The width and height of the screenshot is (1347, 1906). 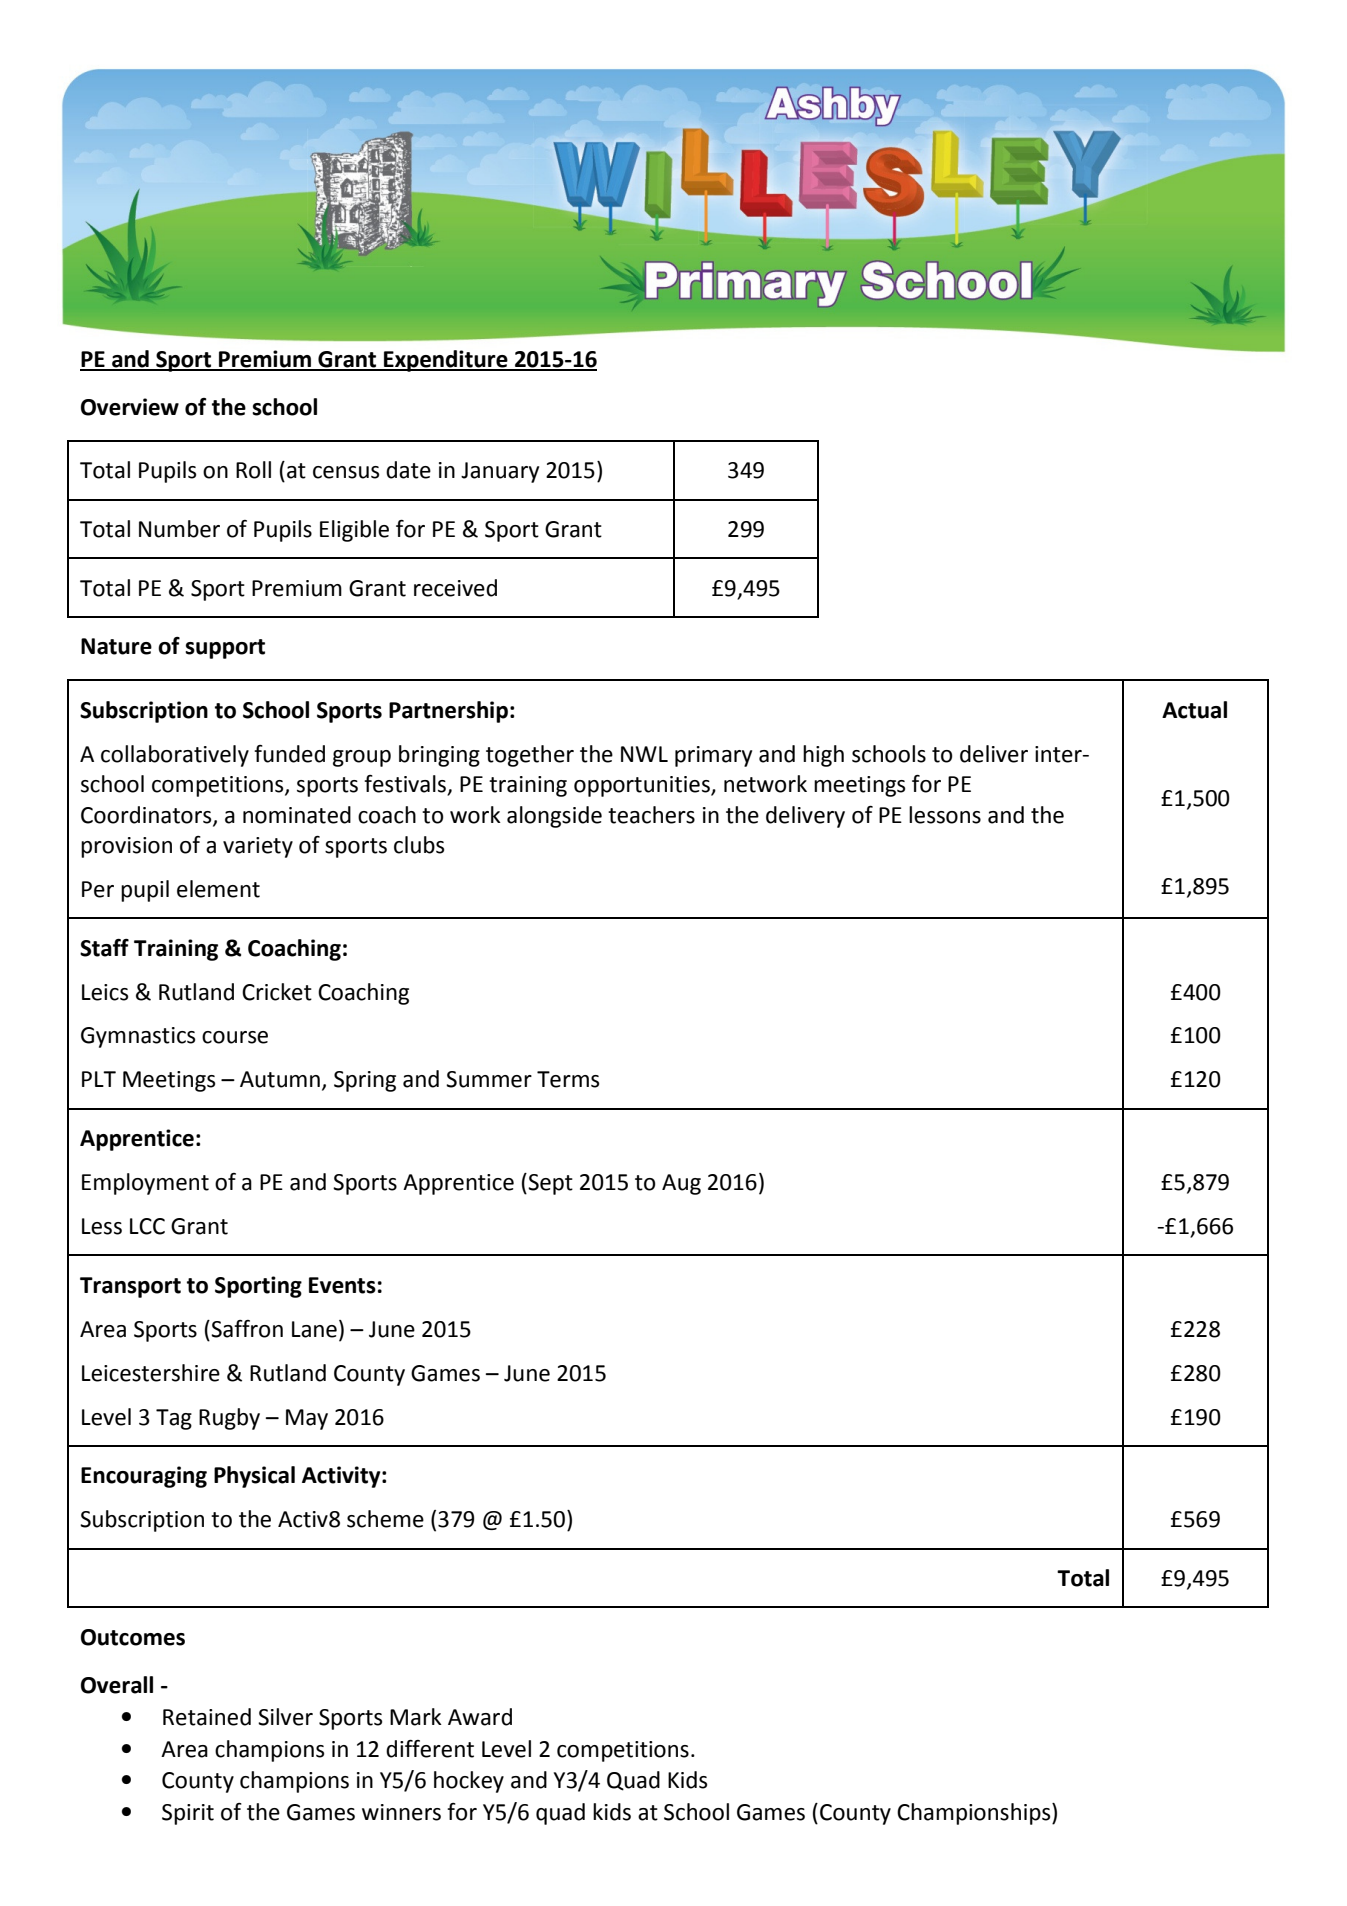 What do you see at coordinates (229, 1419) in the screenshot?
I see `Rugby` at bounding box center [229, 1419].
